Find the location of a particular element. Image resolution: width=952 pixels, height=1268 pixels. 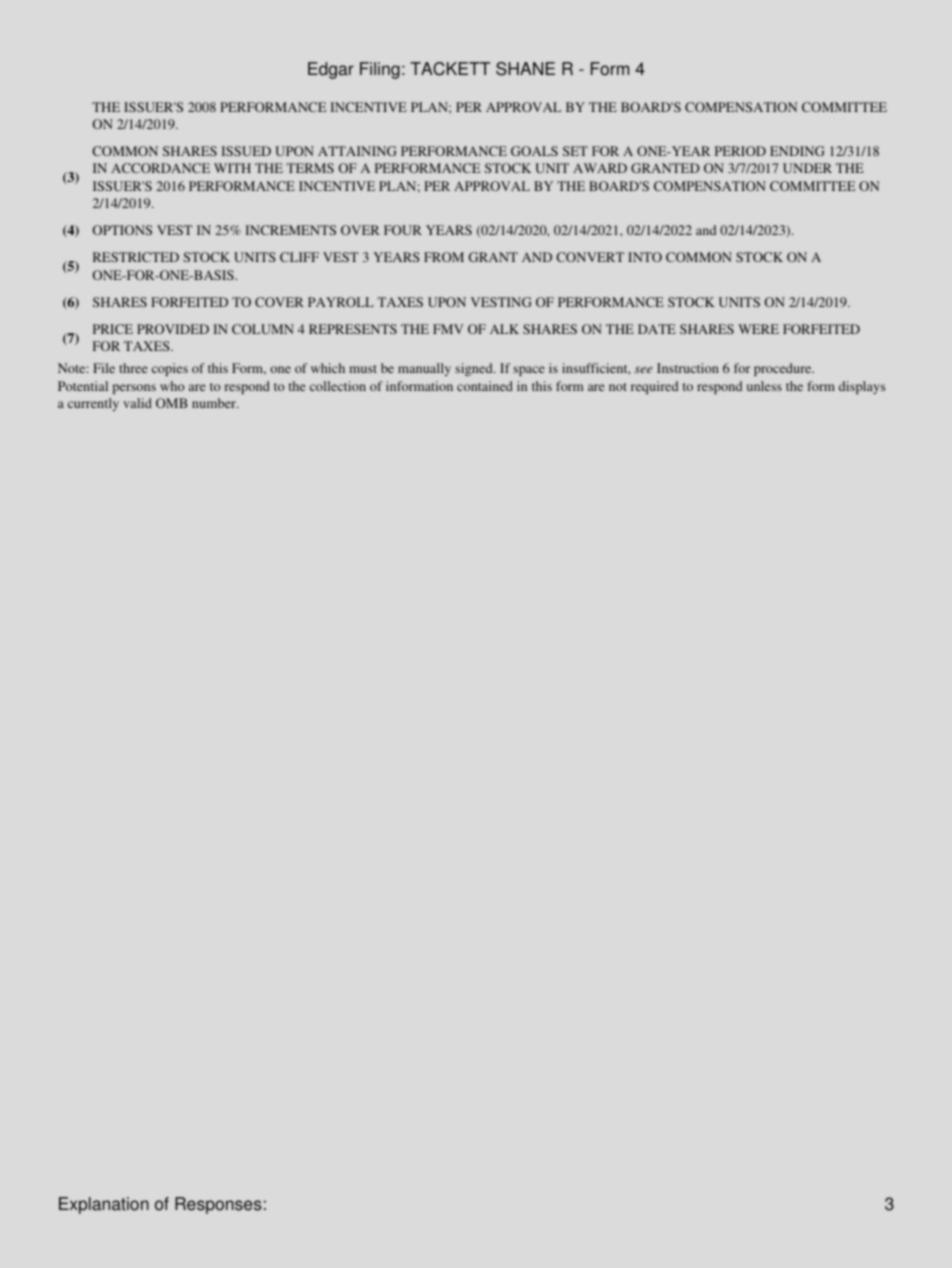

SHANE is located at coordinates (525, 69).
